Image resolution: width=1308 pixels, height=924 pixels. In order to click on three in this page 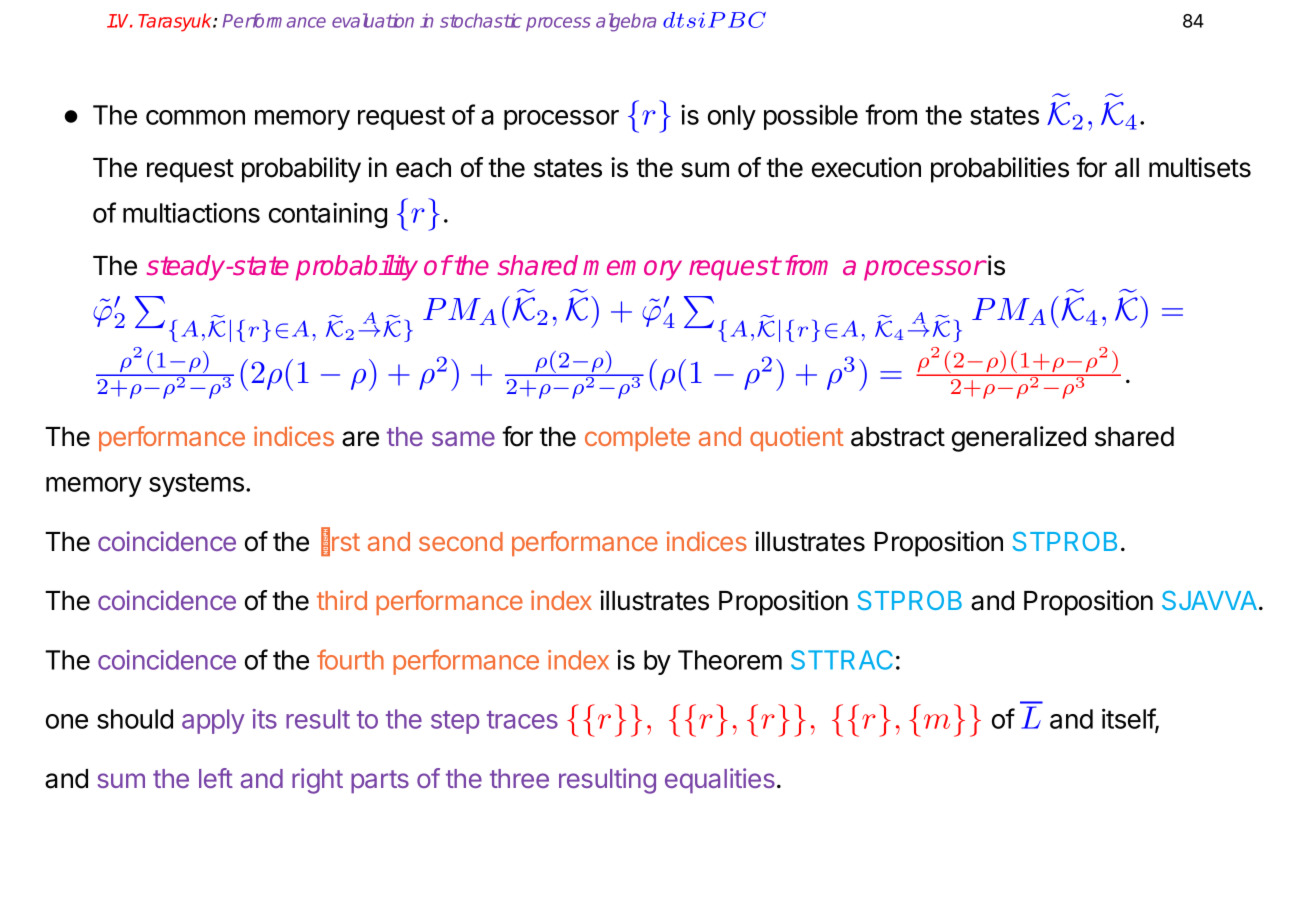, I will do `click(519, 778)`.
